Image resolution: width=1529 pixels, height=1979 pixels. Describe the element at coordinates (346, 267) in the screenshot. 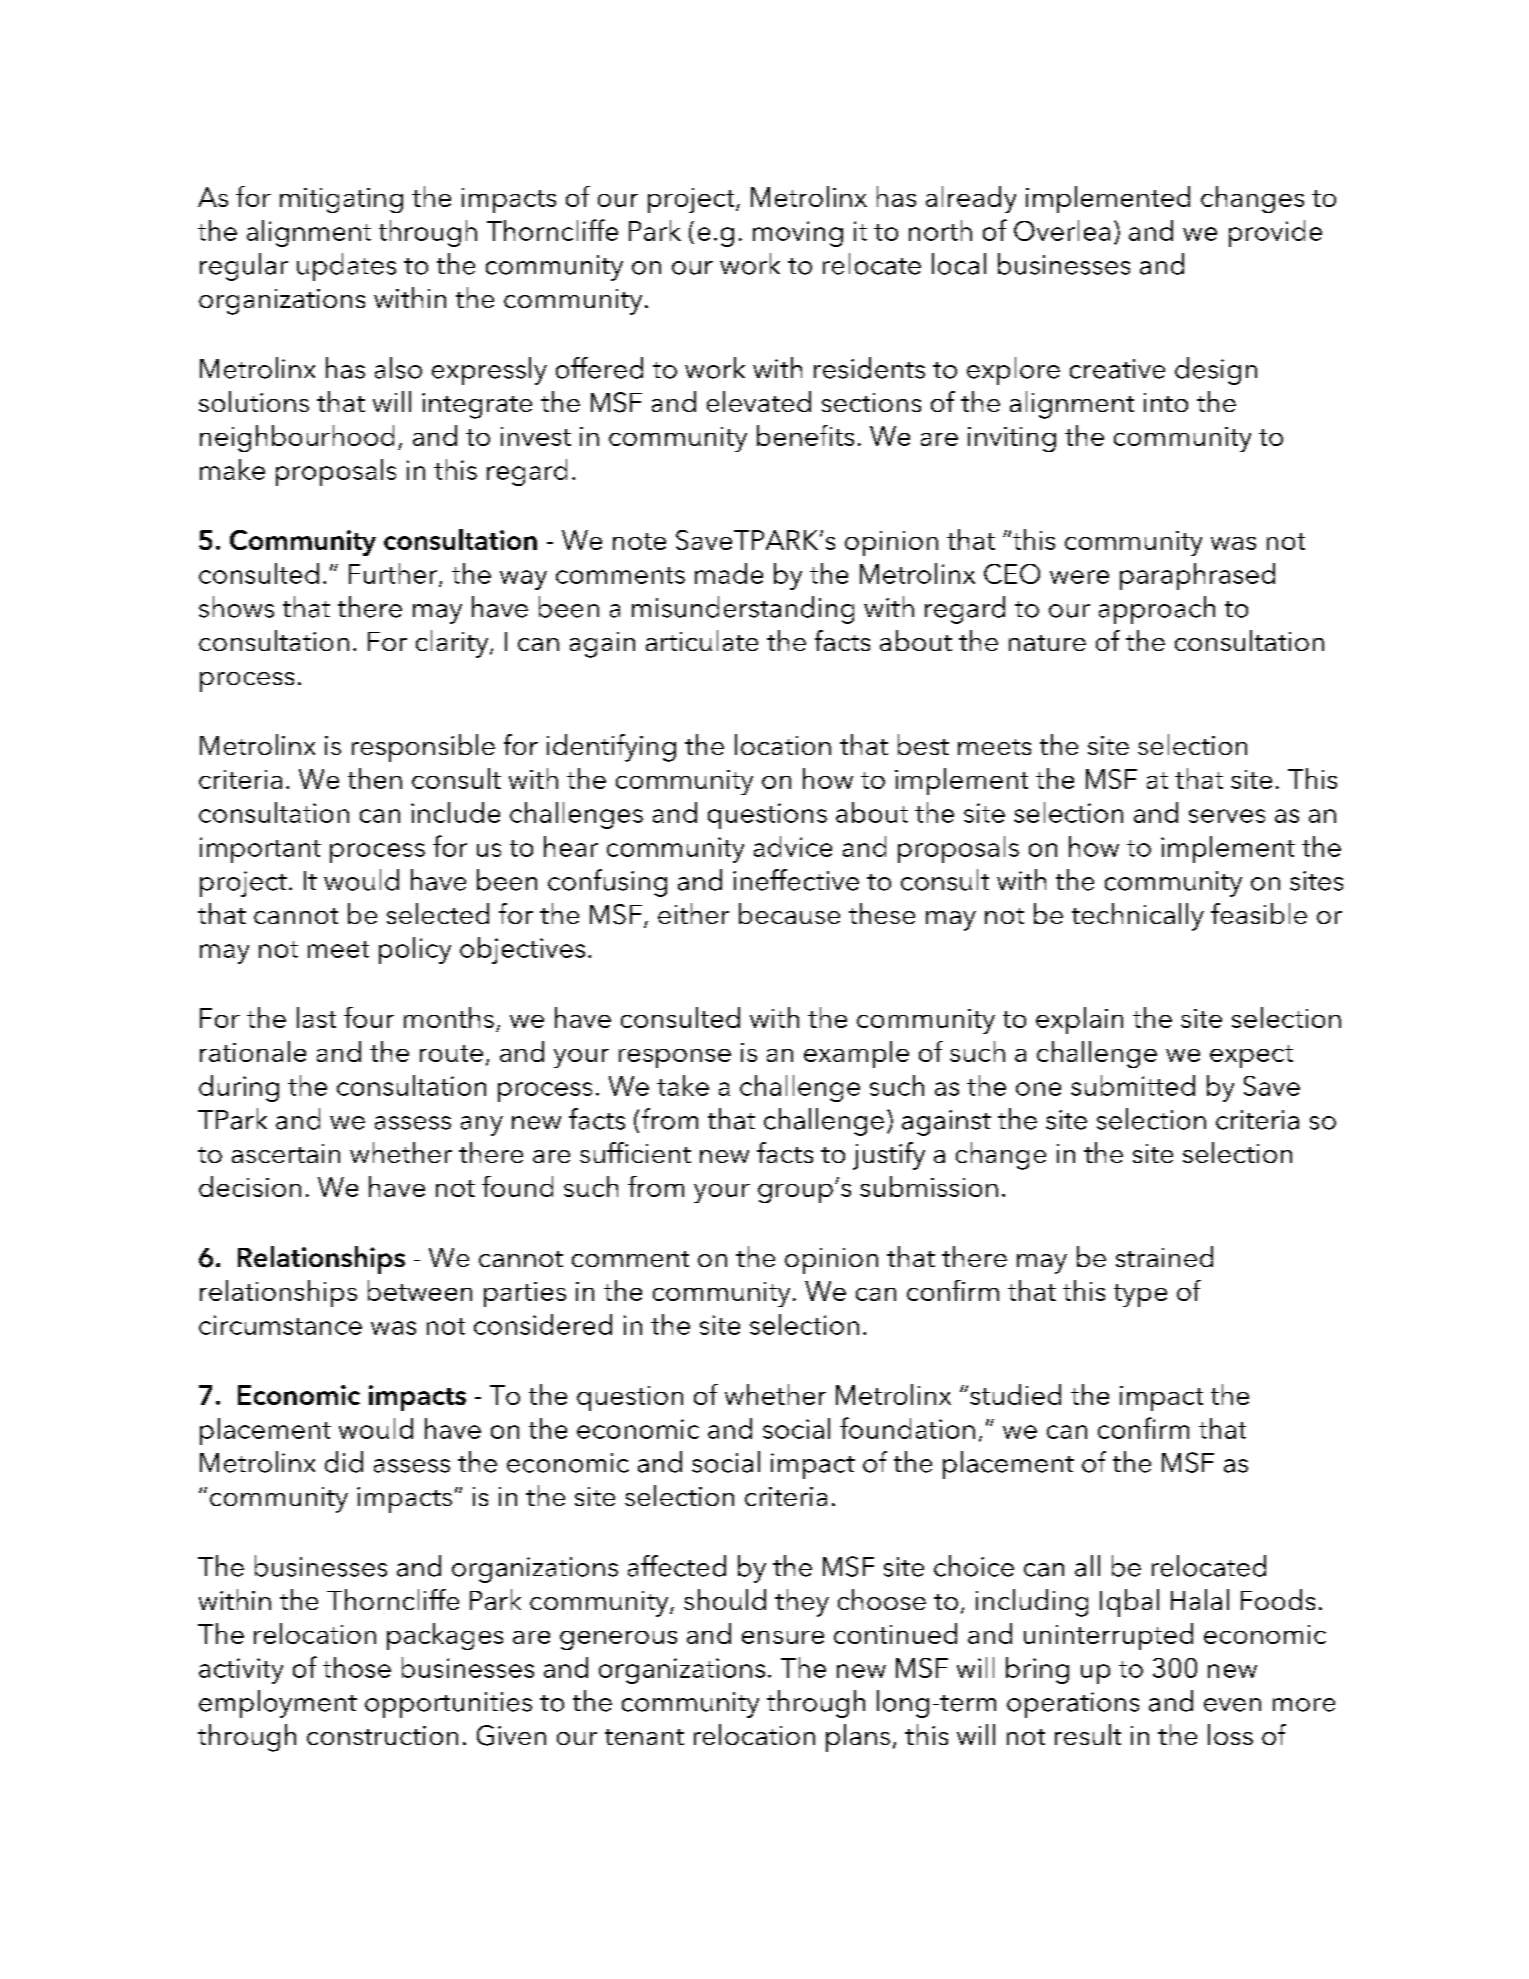

I see `updates` at that location.
